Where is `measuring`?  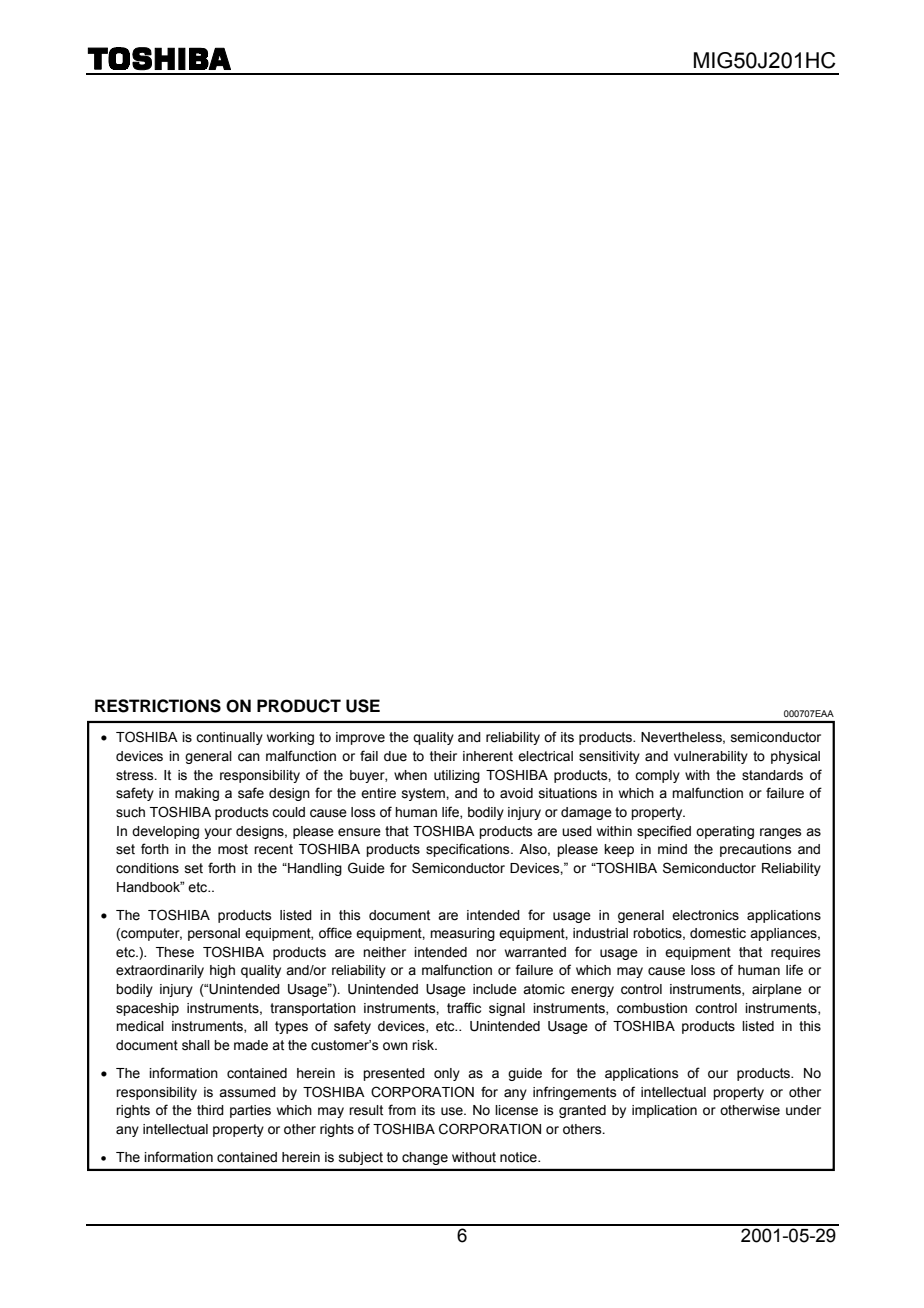
measuring is located at coordinates (462, 934).
